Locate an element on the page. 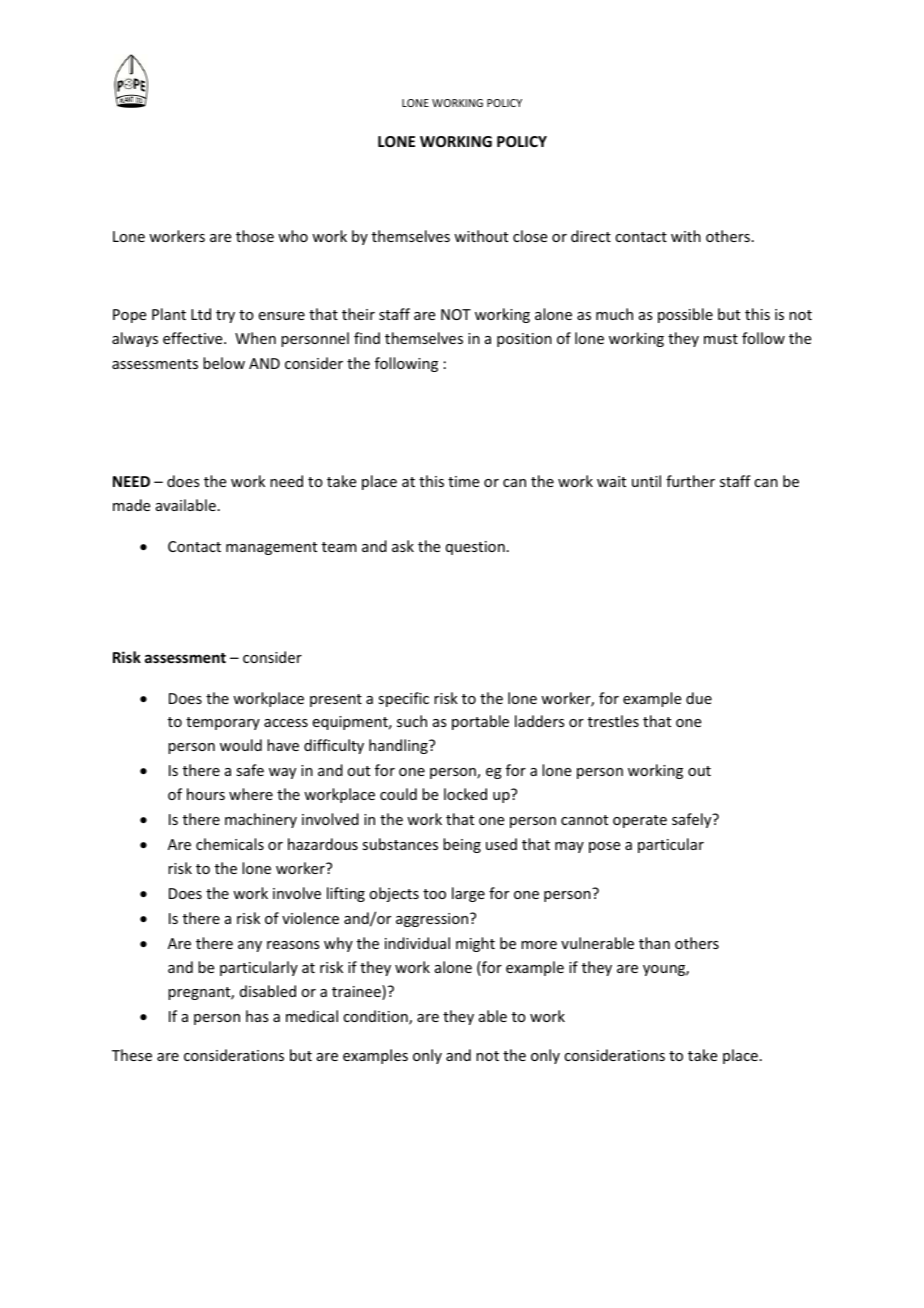  their is located at coordinates (358, 314).
